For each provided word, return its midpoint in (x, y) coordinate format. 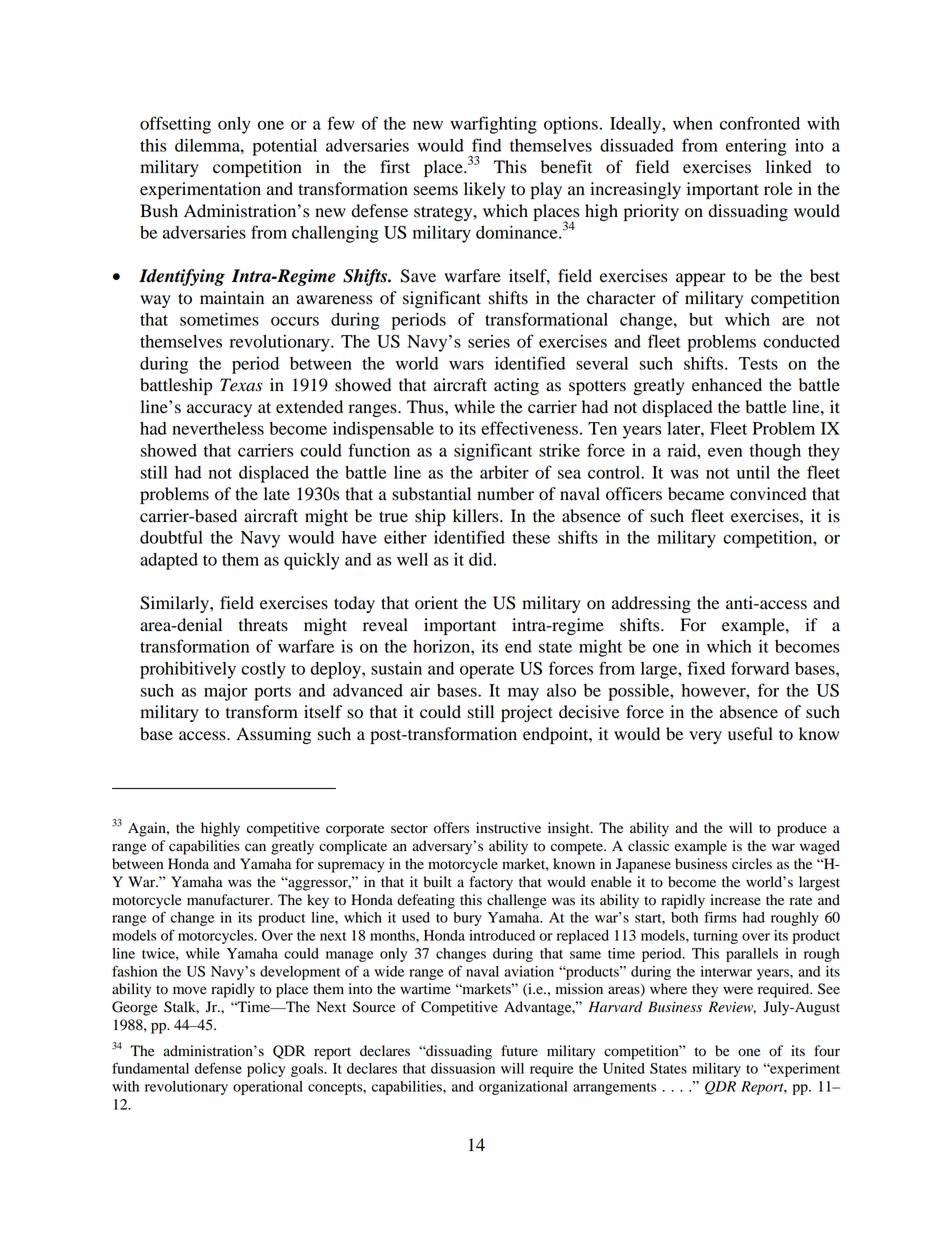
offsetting (175, 125)
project (527, 713)
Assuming (273, 735)
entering (756, 147)
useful (750, 734)
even (725, 452)
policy (266, 1070)
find (486, 145)
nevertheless (218, 428)
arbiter (504, 472)
